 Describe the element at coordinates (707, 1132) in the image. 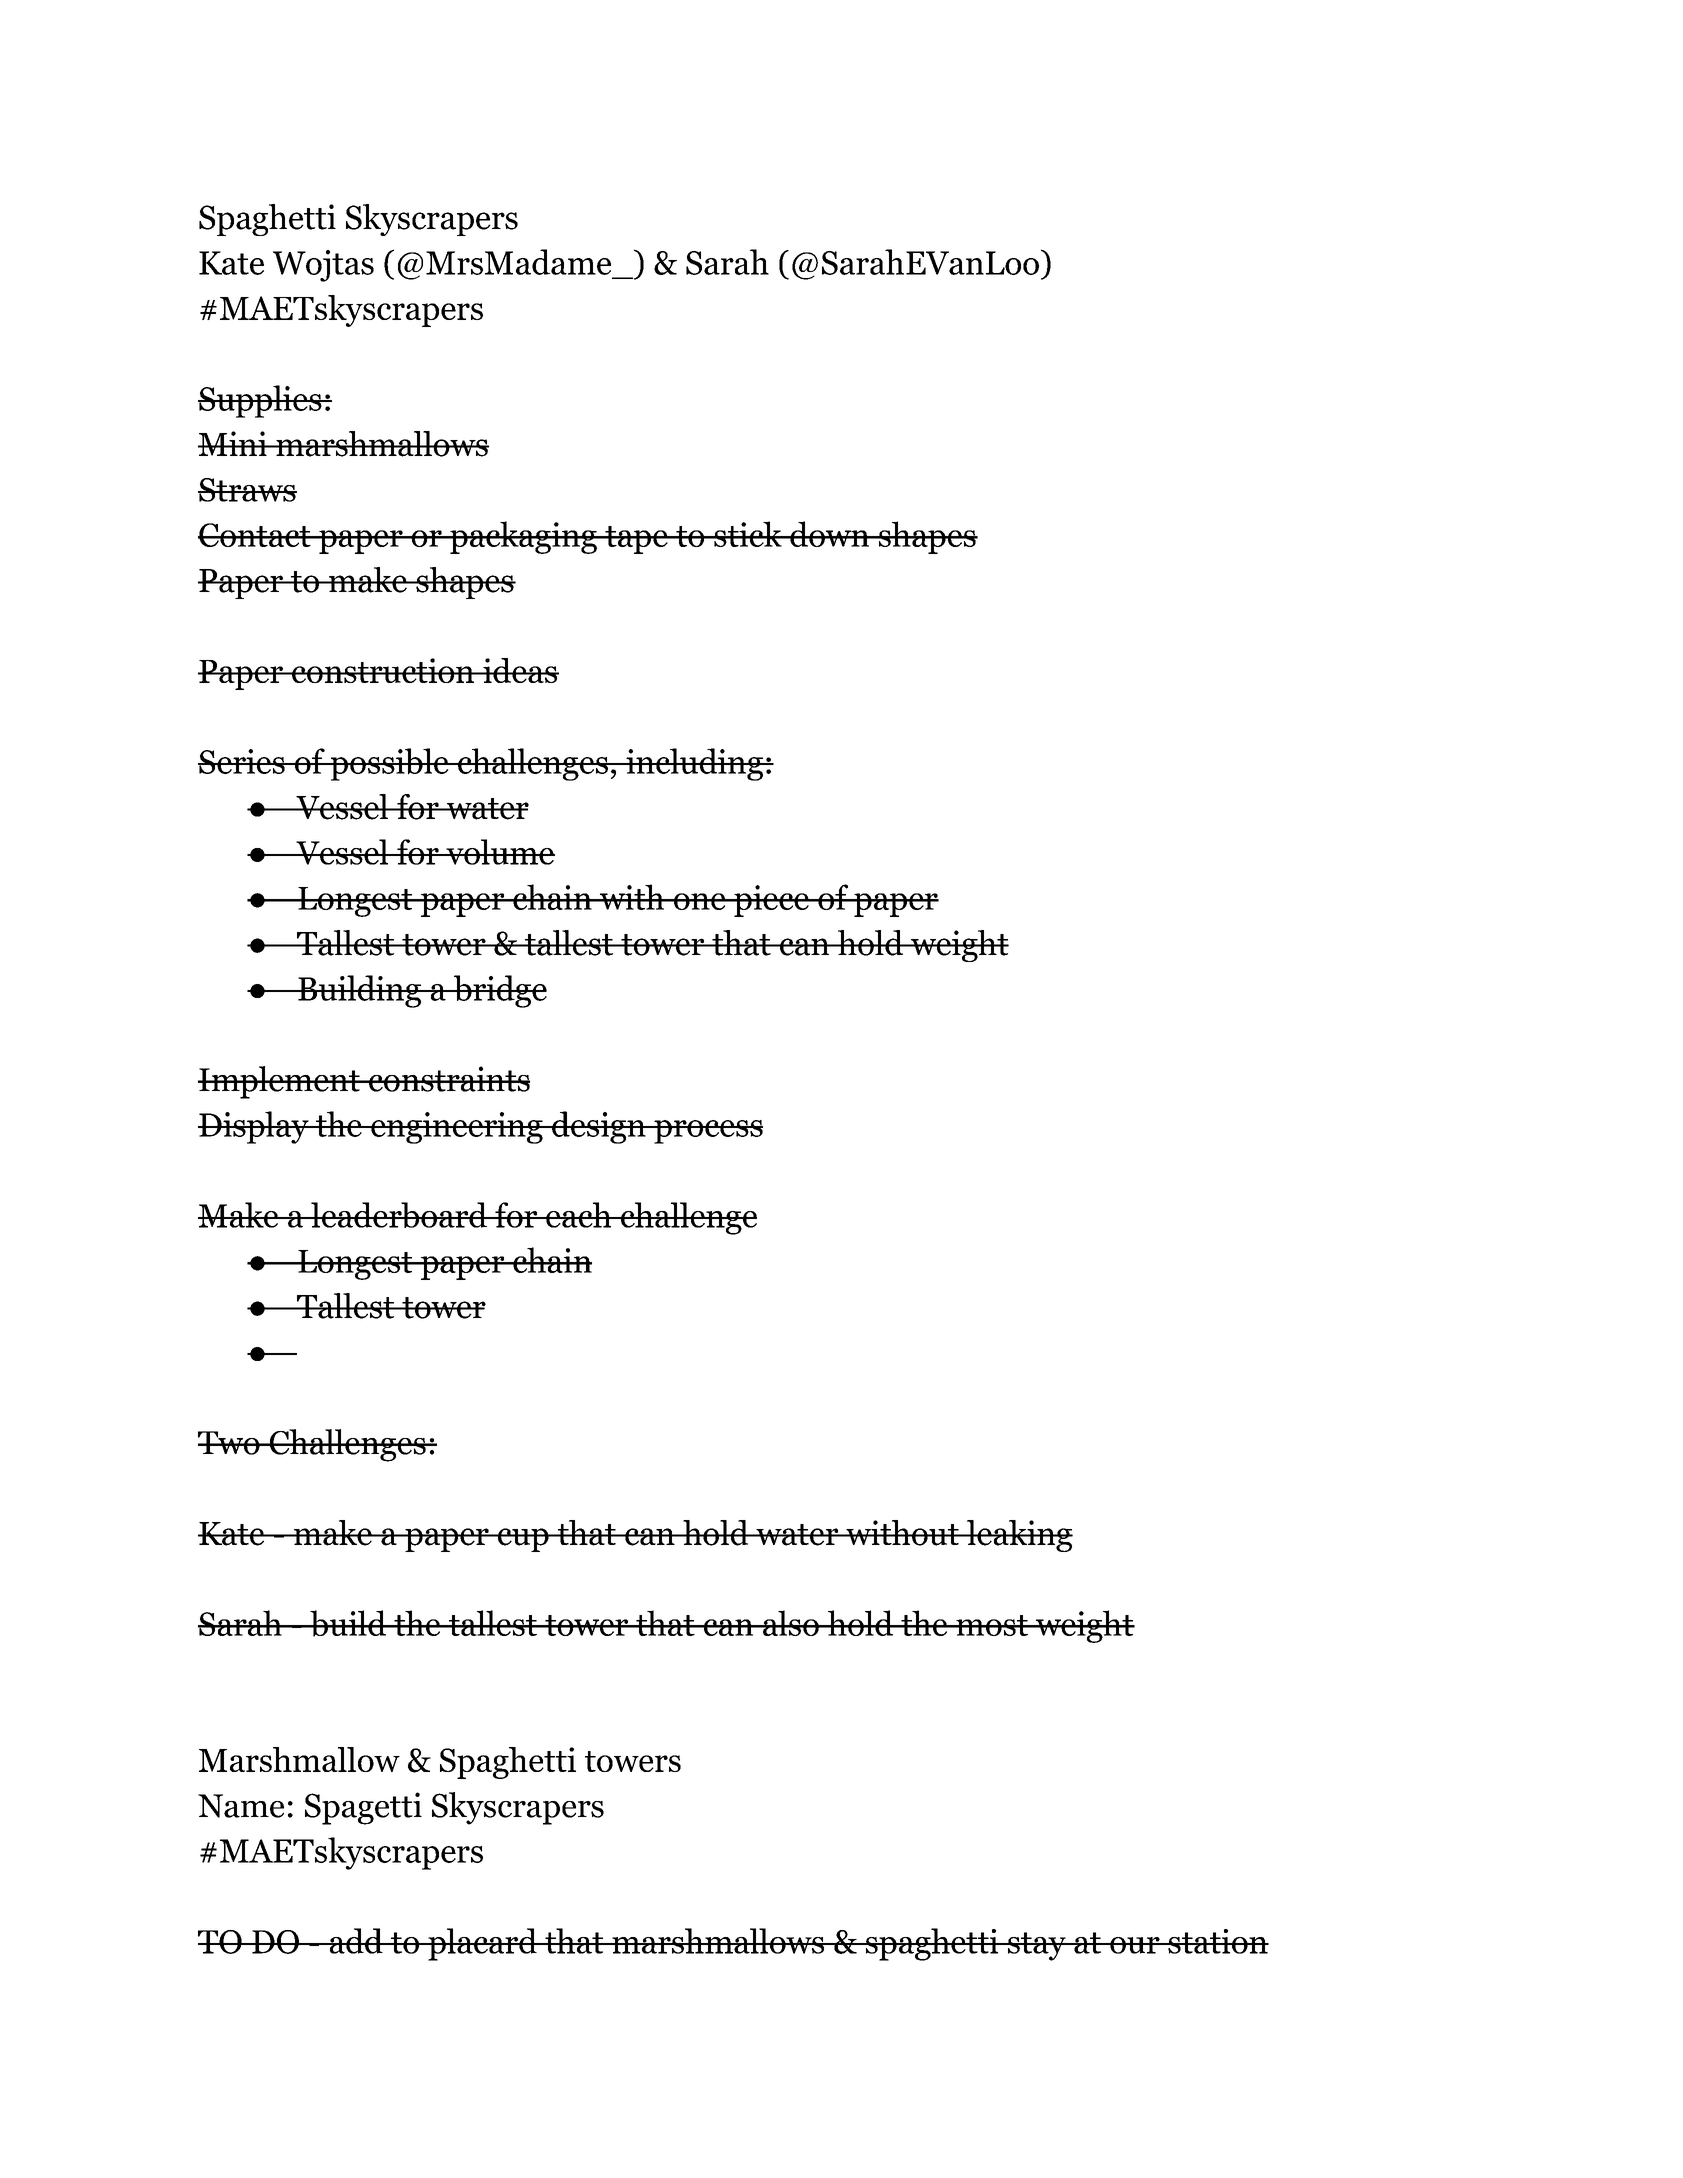

I see `process` at that location.
